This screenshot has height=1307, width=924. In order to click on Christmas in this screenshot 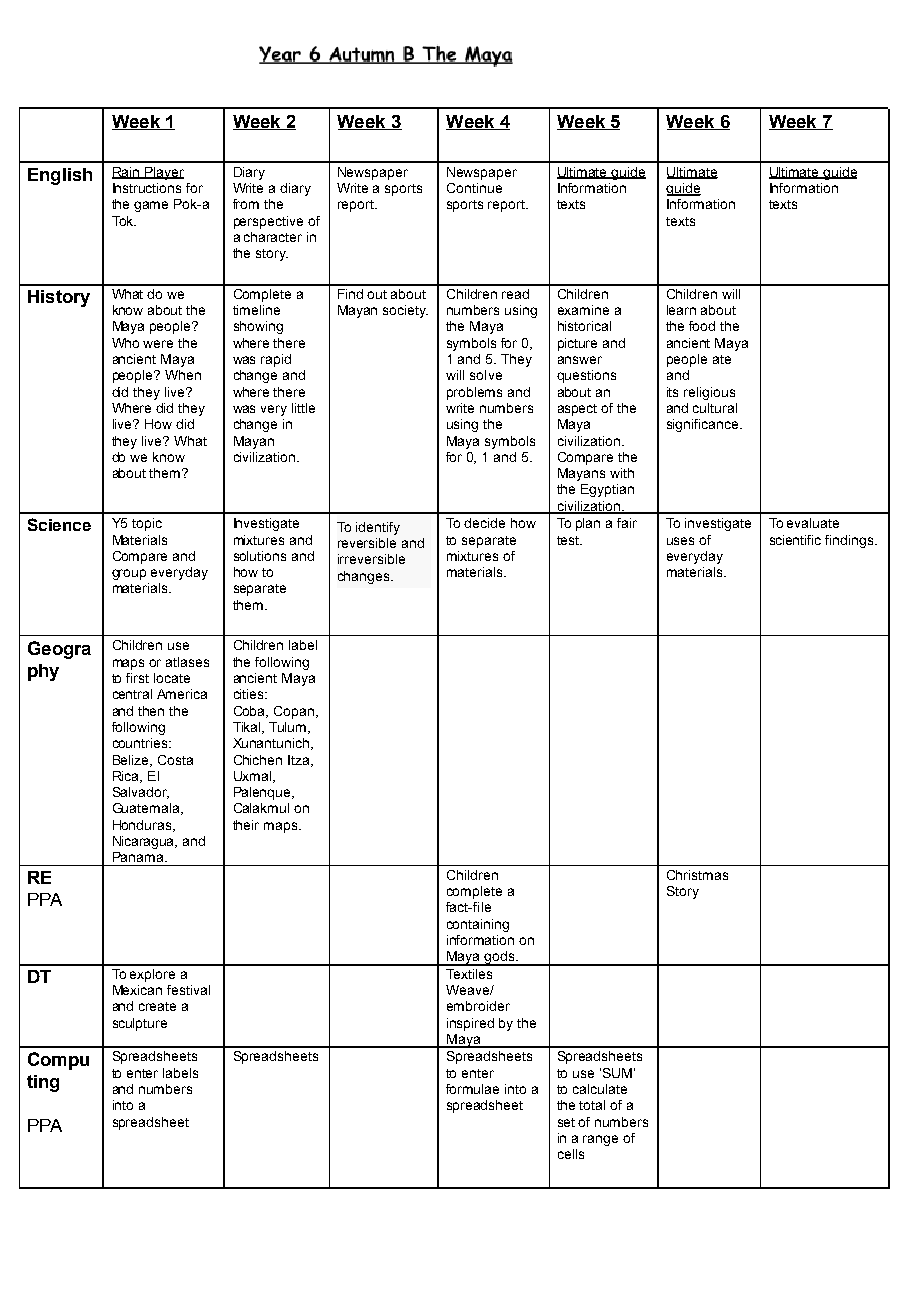, I will do `click(697, 875)`.
